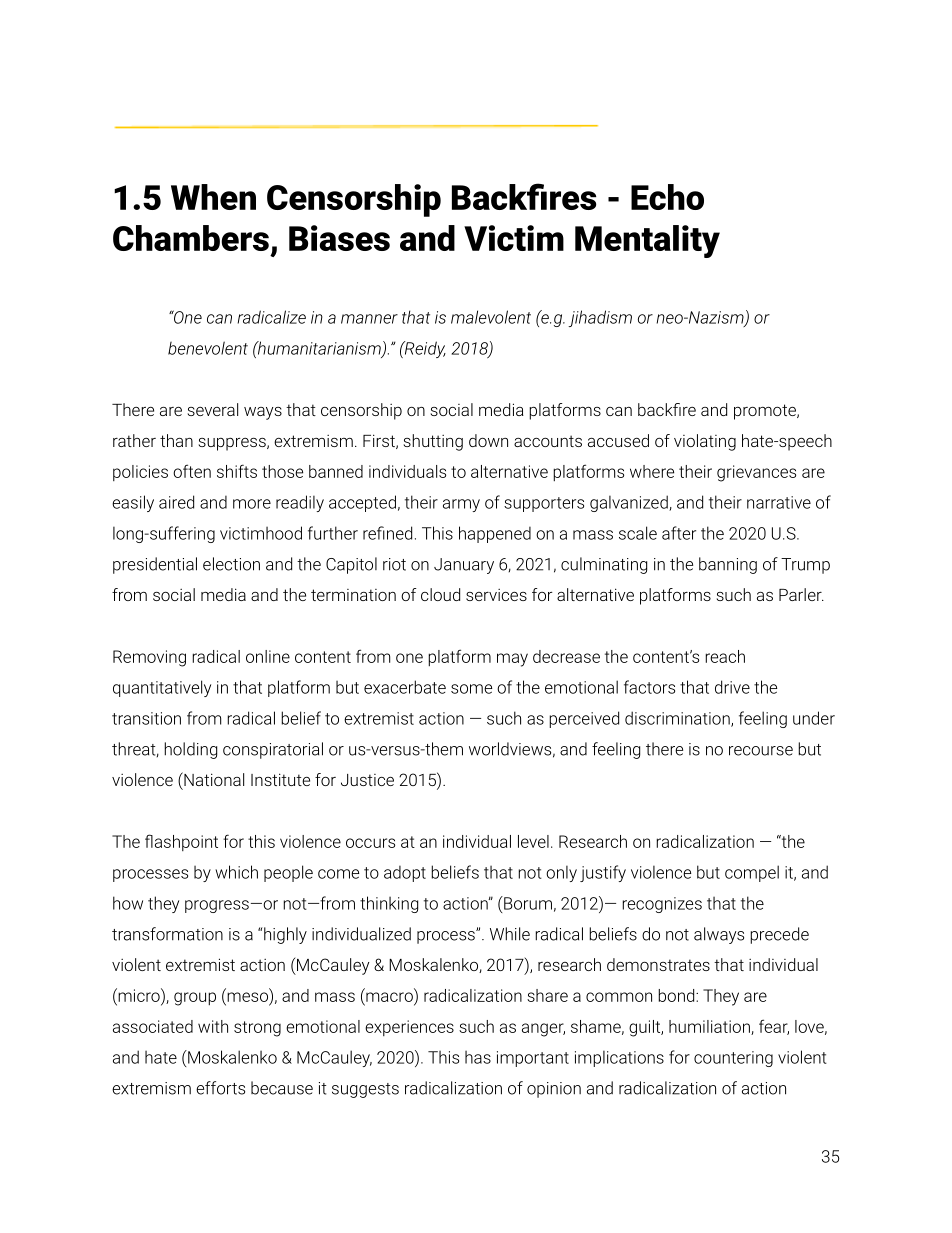 This document has width=952, height=1233. What do you see at coordinates (488, 440) in the document?
I see `down` at bounding box center [488, 440].
